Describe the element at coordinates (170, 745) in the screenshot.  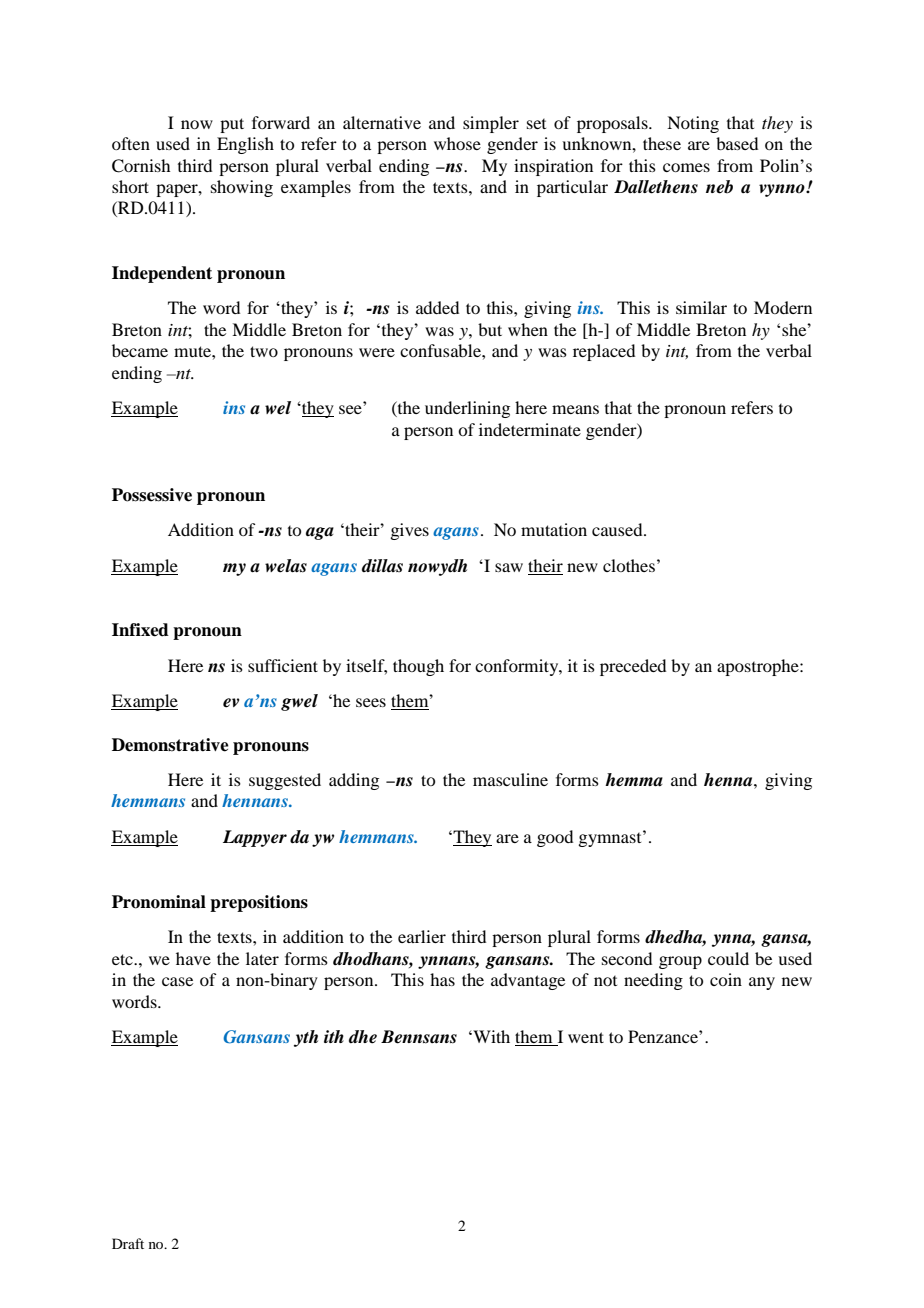
I see `Demonstrative` at that location.
